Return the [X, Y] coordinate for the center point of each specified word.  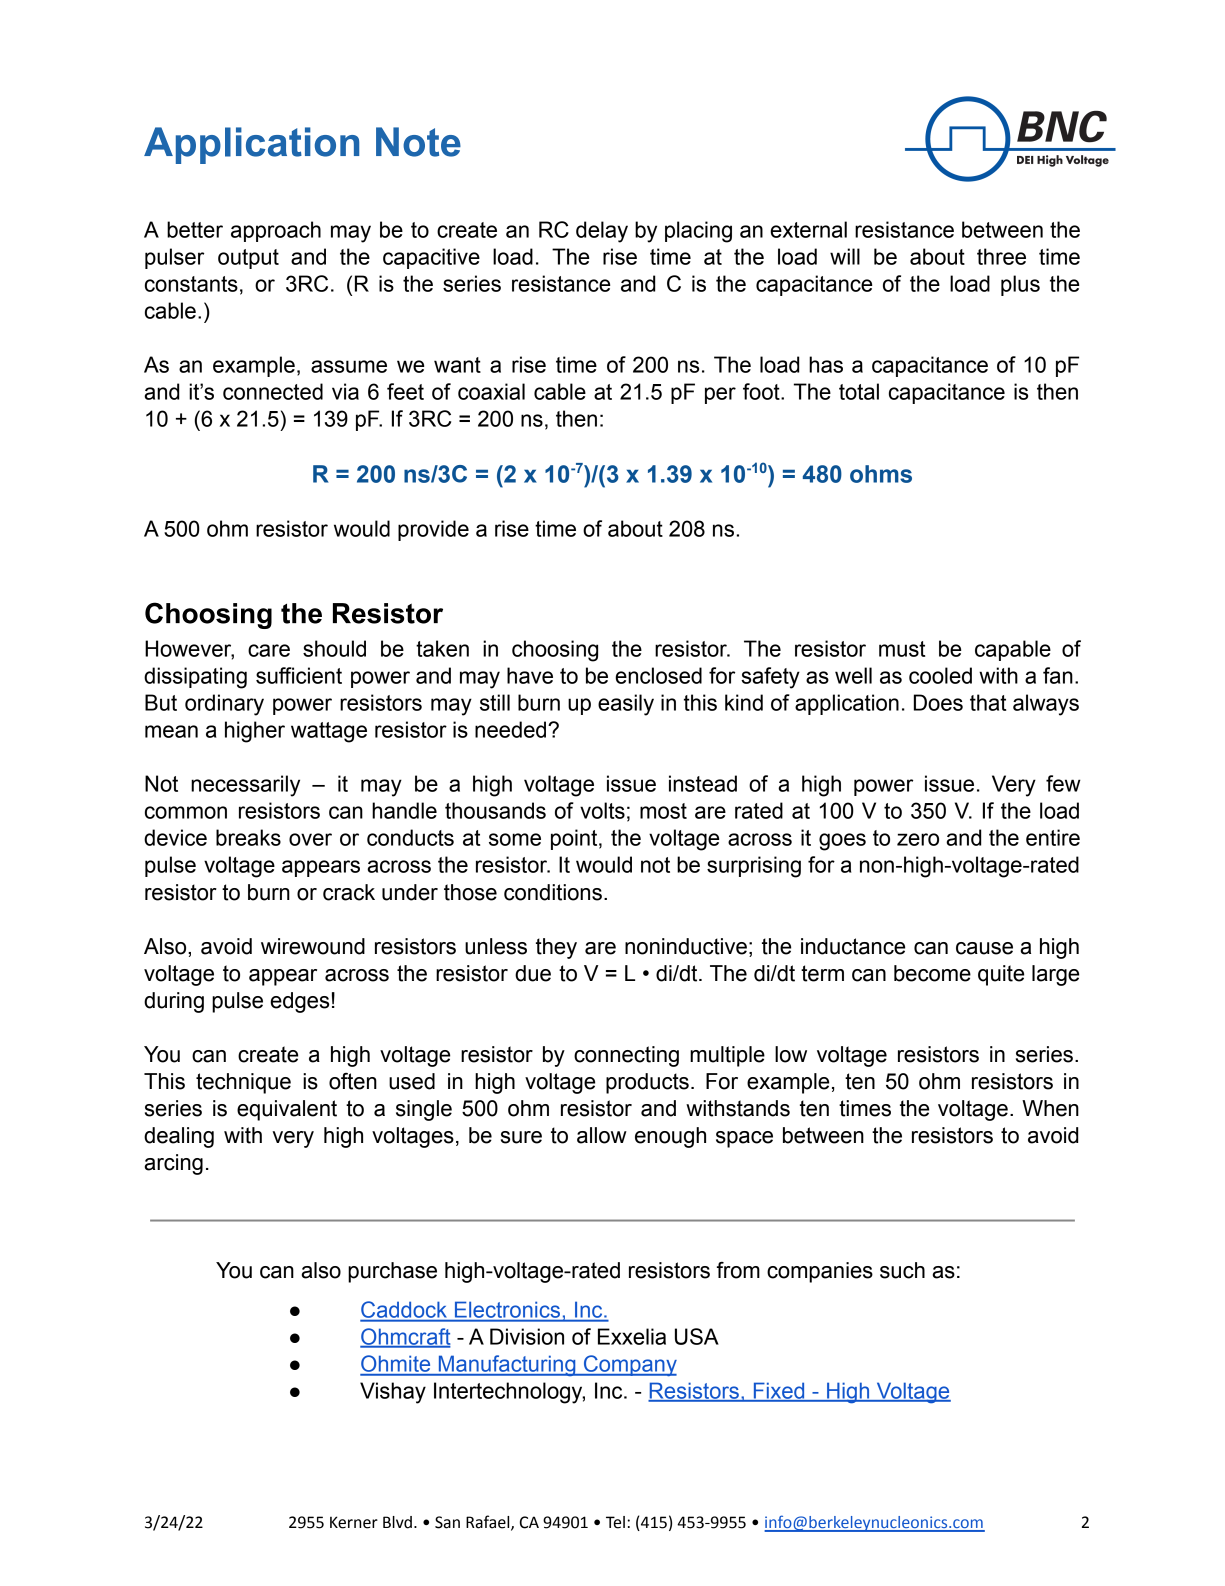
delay [602, 232]
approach [276, 231]
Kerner [354, 1522]
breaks [248, 837]
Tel [615, 1522]
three [1001, 256]
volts [602, 810]
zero [918, 839]
